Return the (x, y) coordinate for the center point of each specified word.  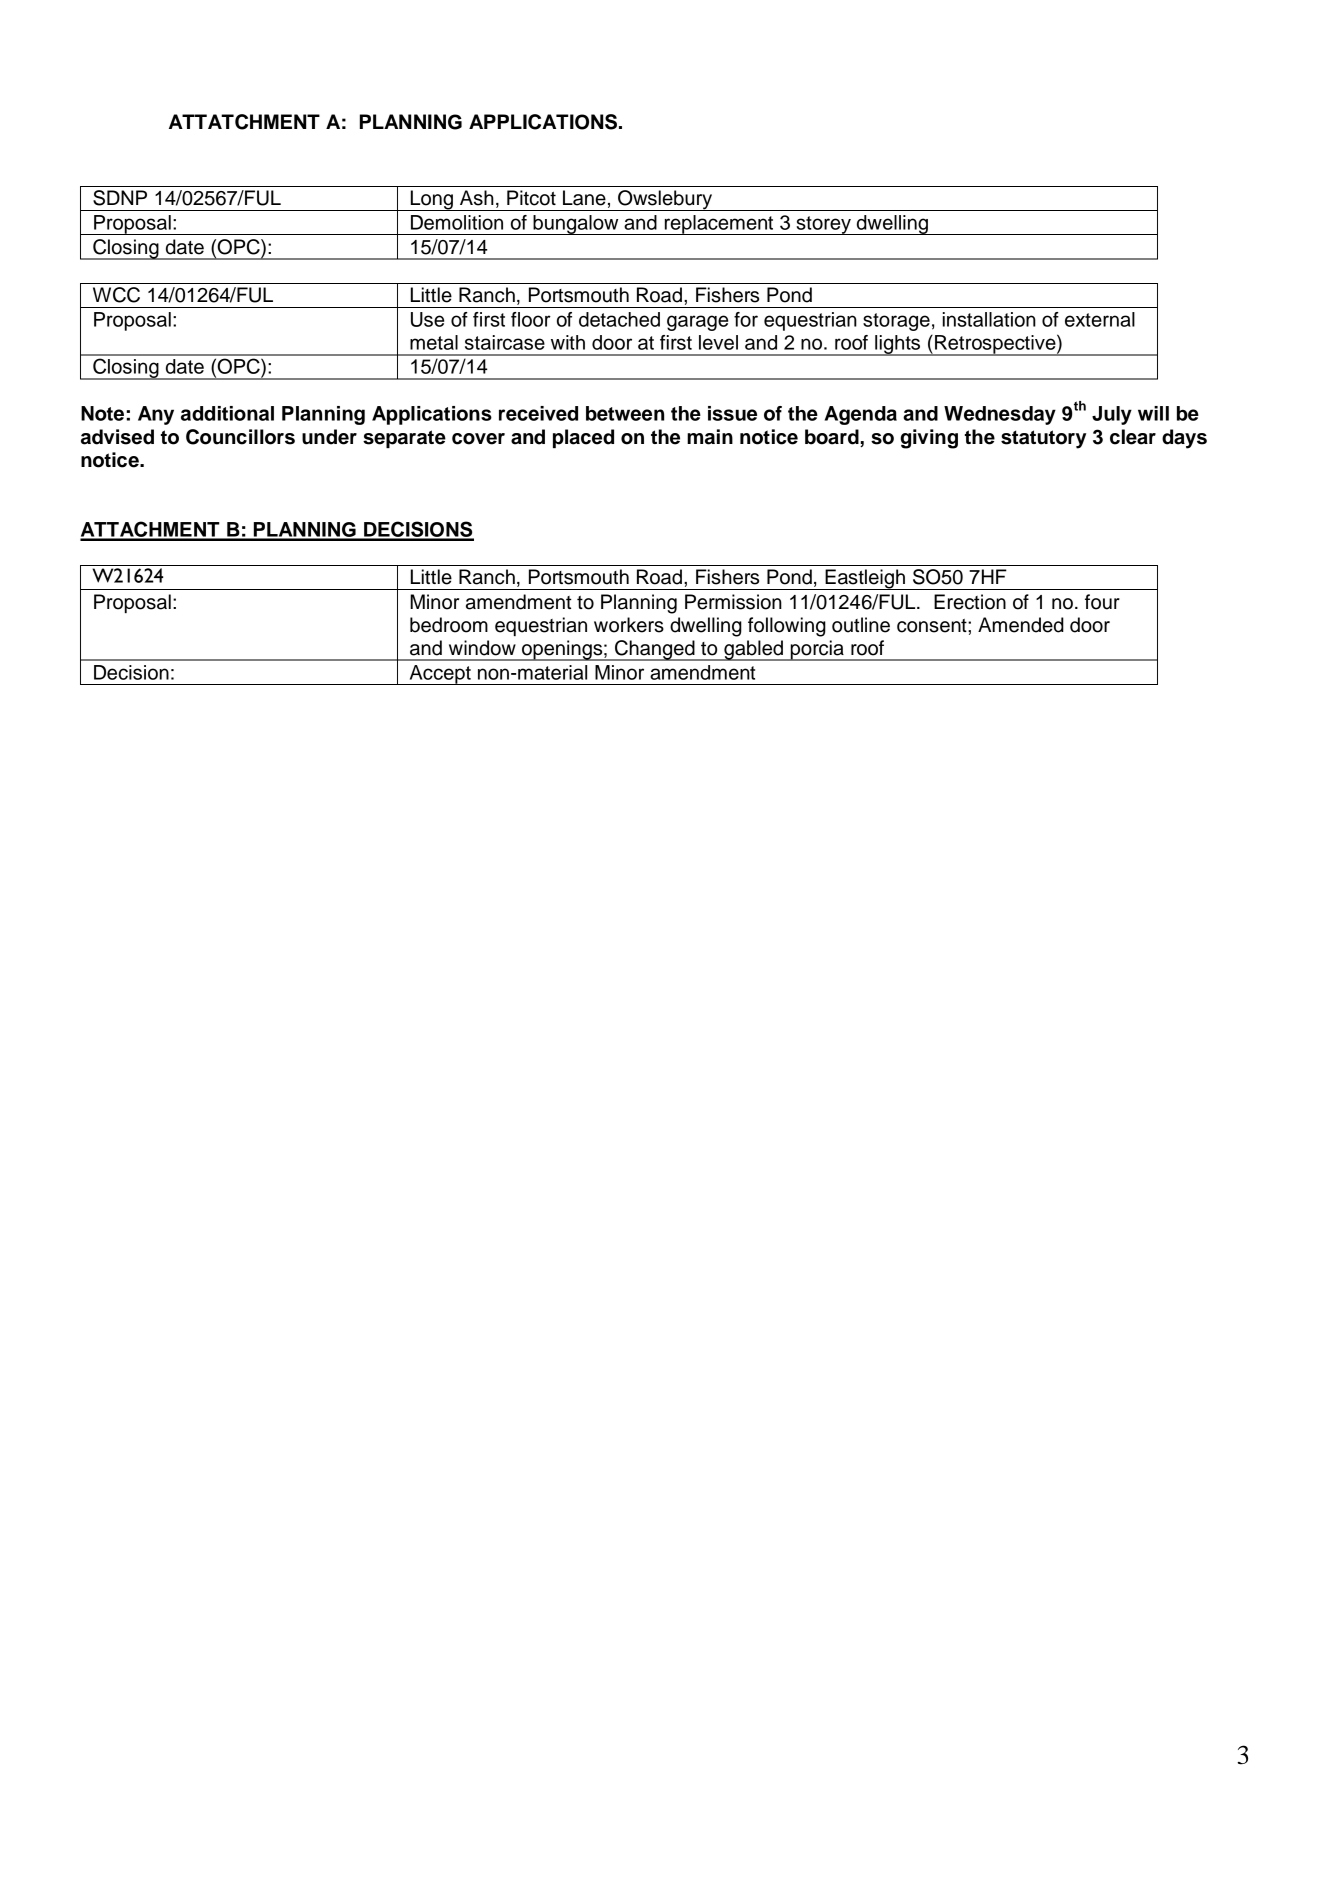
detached (619, 319)
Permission (733, 602)
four (1102, 602)
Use (427, 319)
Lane (584, 198)
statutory (1043, 439)
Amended (1021, 625)
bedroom (449, 625)
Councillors (240, 437)
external (1100, 319)
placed (583, 438)
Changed (655, 650)
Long (431, 200)
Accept (440, 675)
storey (823, 225)
